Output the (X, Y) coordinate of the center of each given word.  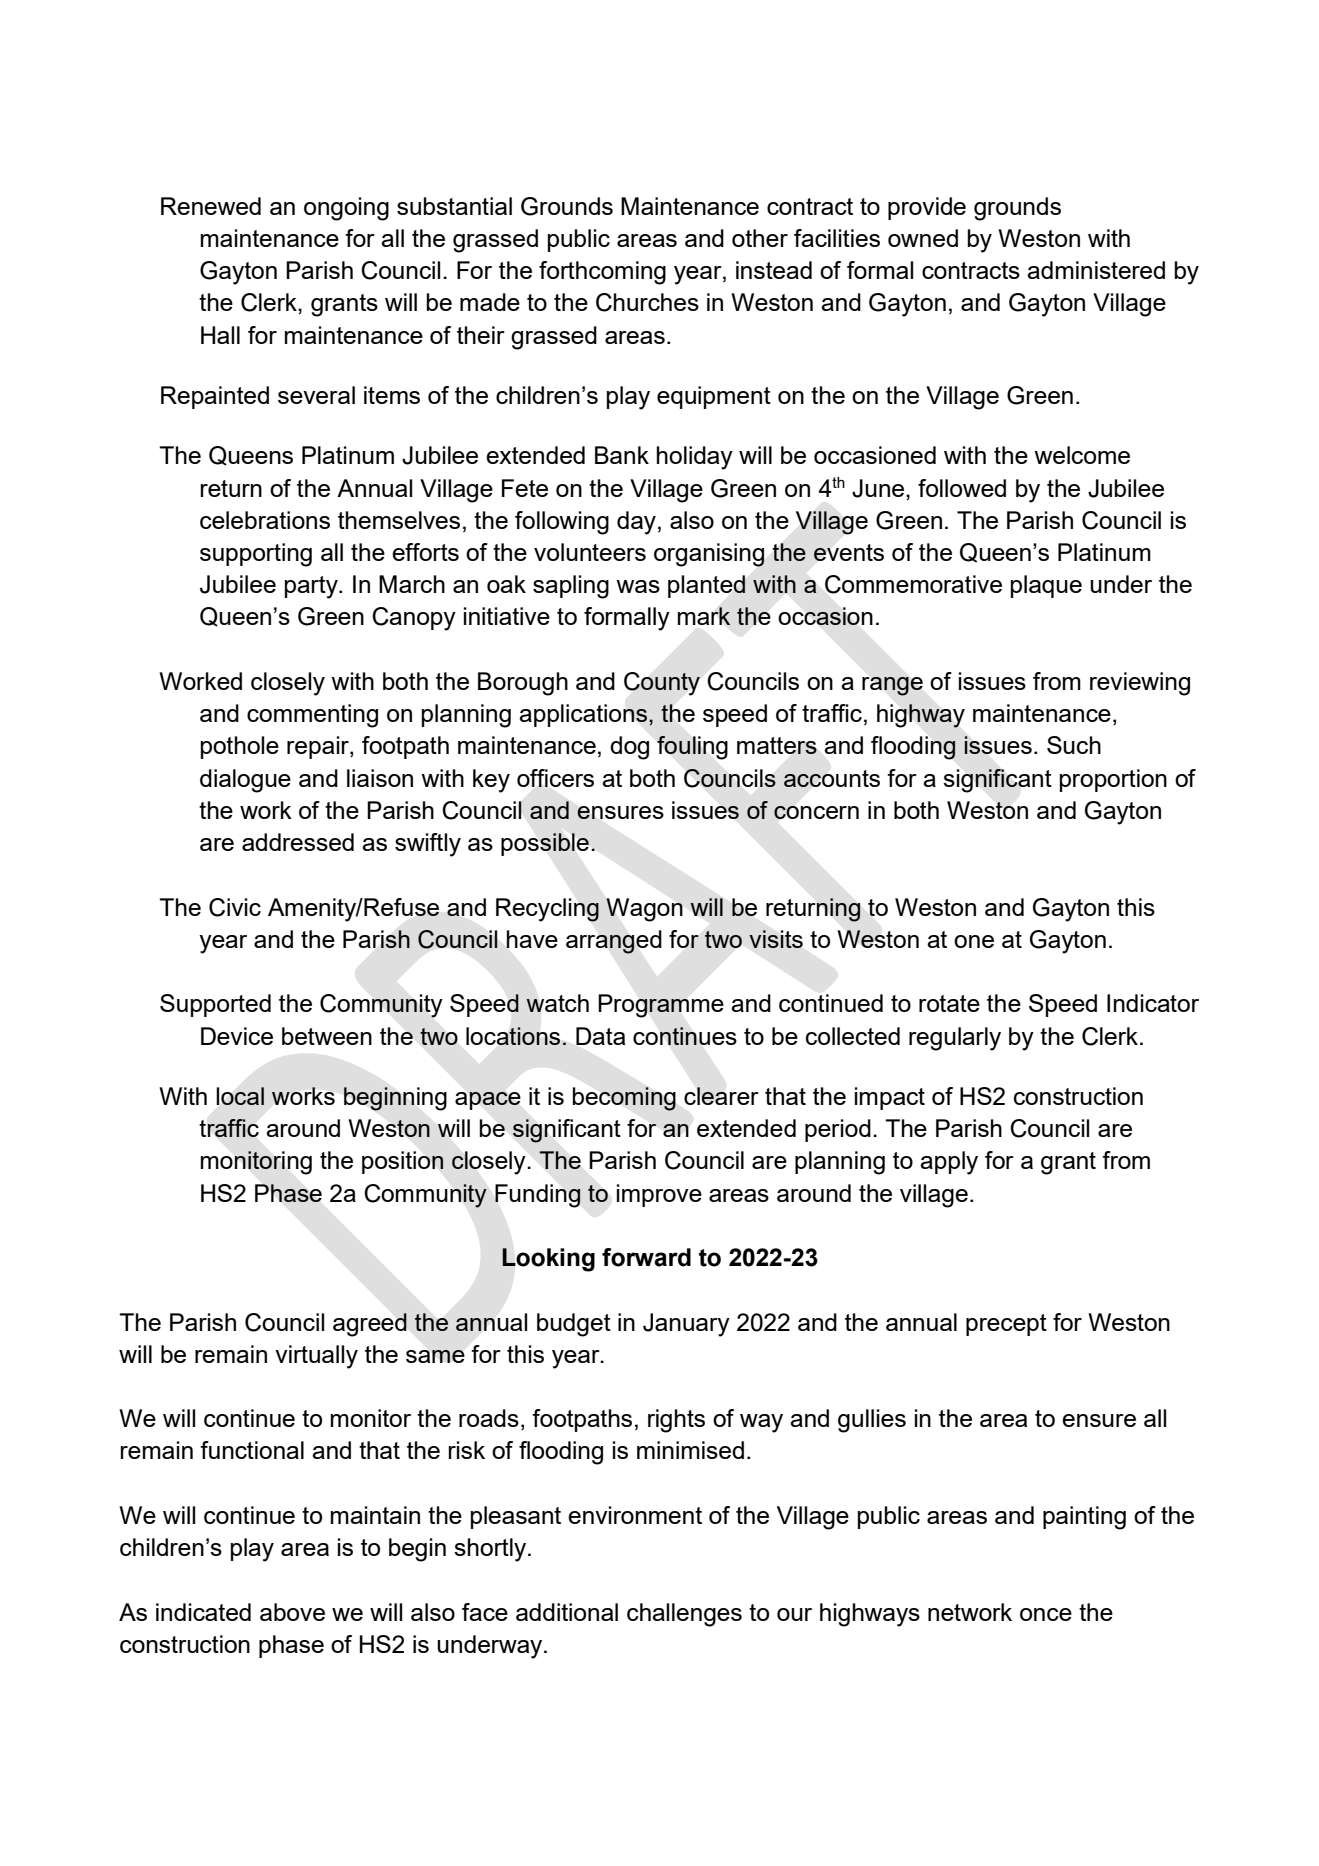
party (312, 587)
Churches (647, 302)
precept (1006, 1325)
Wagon (644, 910)
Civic (235, 907)
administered (1096, 270)
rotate (949, 1003)
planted (707, 586)
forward (646, 1257)
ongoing (346, 209)
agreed (370, 1325)
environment (635, 1515)
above (292, 1612)
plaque (1046, 586)
